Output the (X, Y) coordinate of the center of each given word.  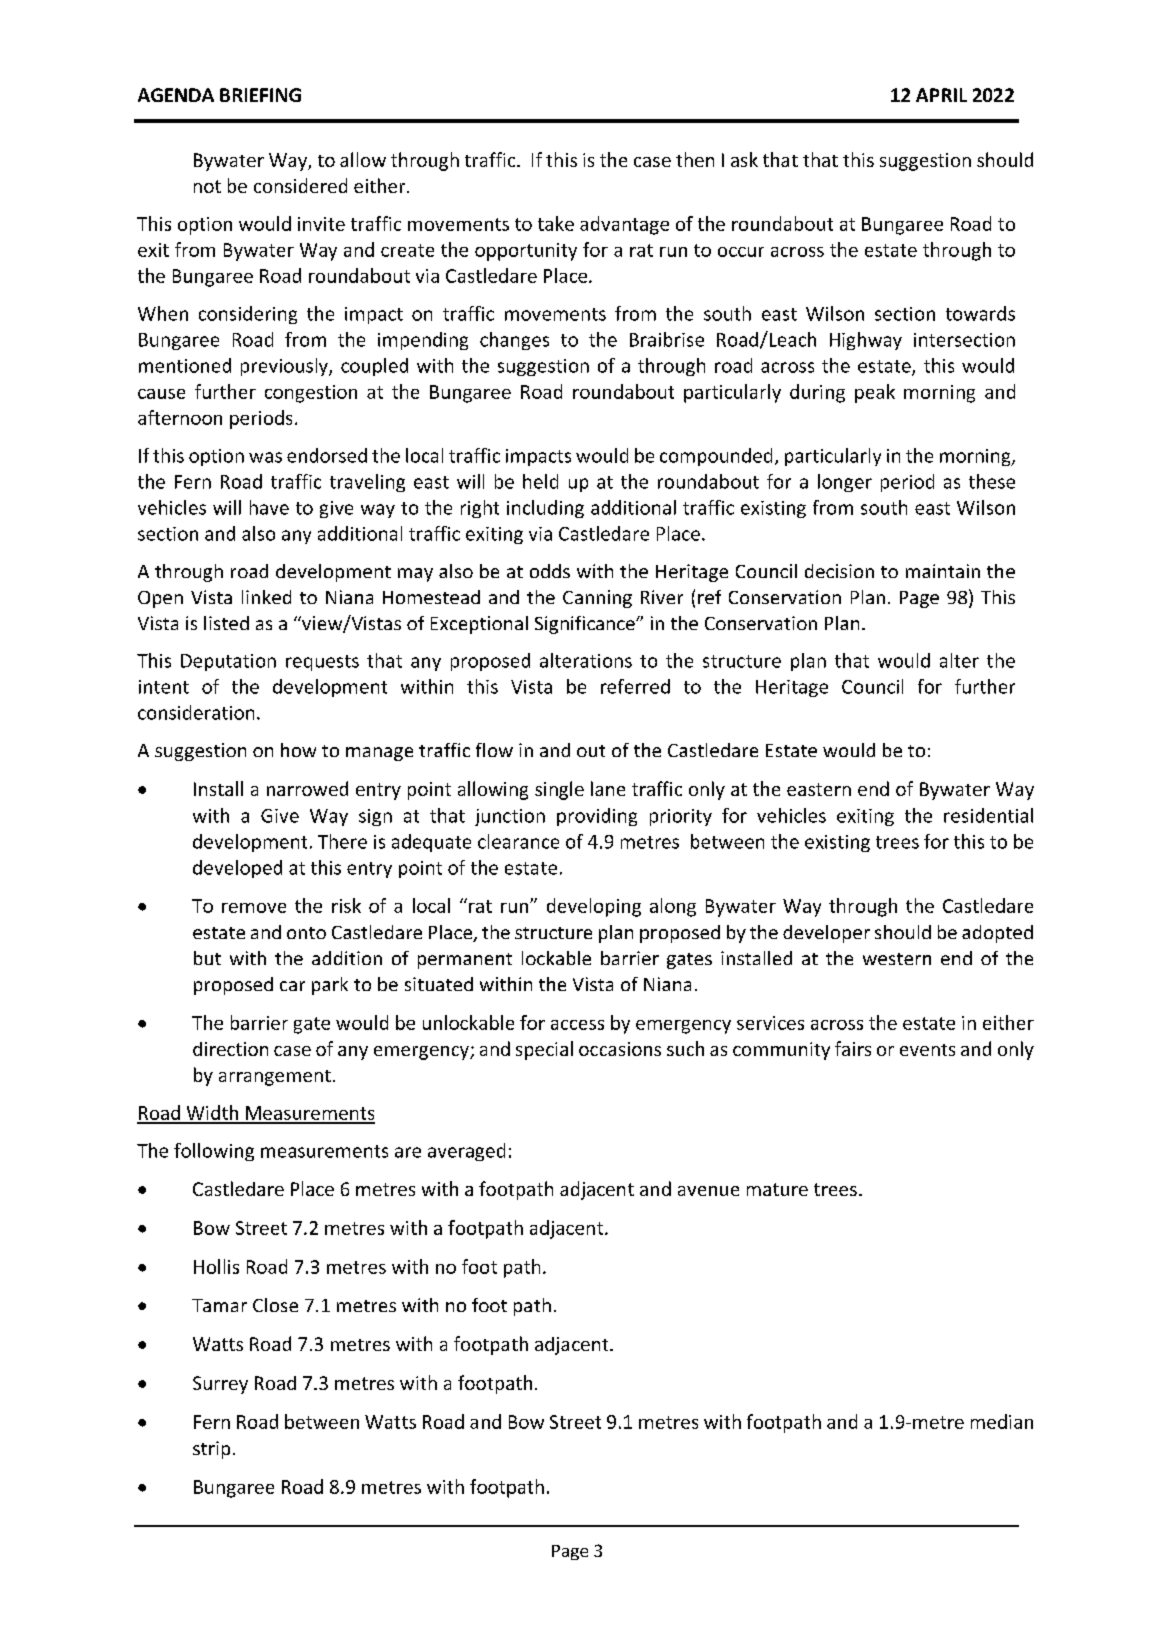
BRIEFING (260, 95)
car (292, 986)
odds (550, 571)
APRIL (941, 95)
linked (266, 597)
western (897, 959)
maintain (943, 571)
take (556, 223)
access (577, 1025)
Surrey (220, 1385)
